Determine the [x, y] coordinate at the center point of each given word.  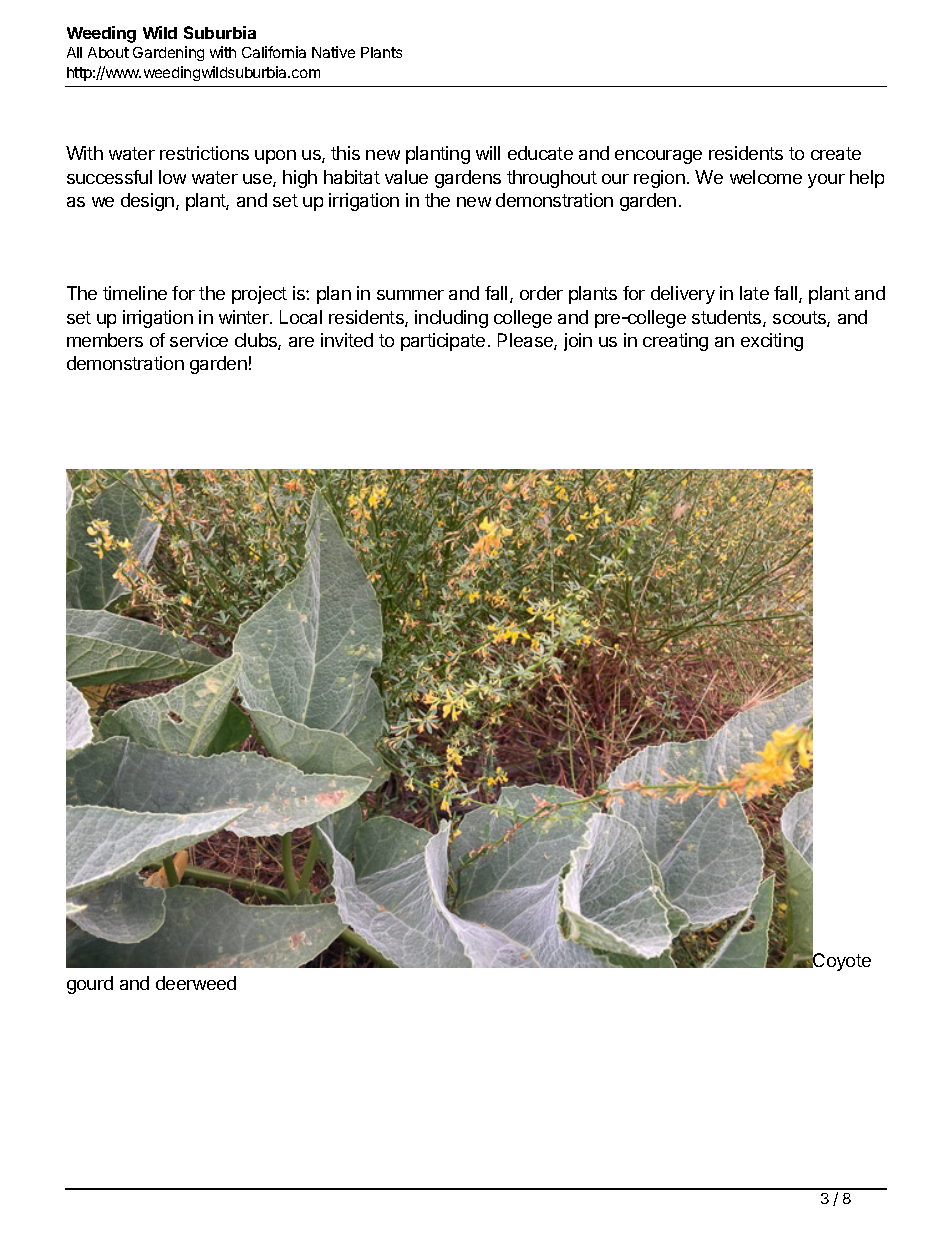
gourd [90, 985]
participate [443, 342]
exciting [772, 342]
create [836, 153]
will [488, 153]
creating [675, 342]
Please [526, 341]
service [199, 340]
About [108, 52]
